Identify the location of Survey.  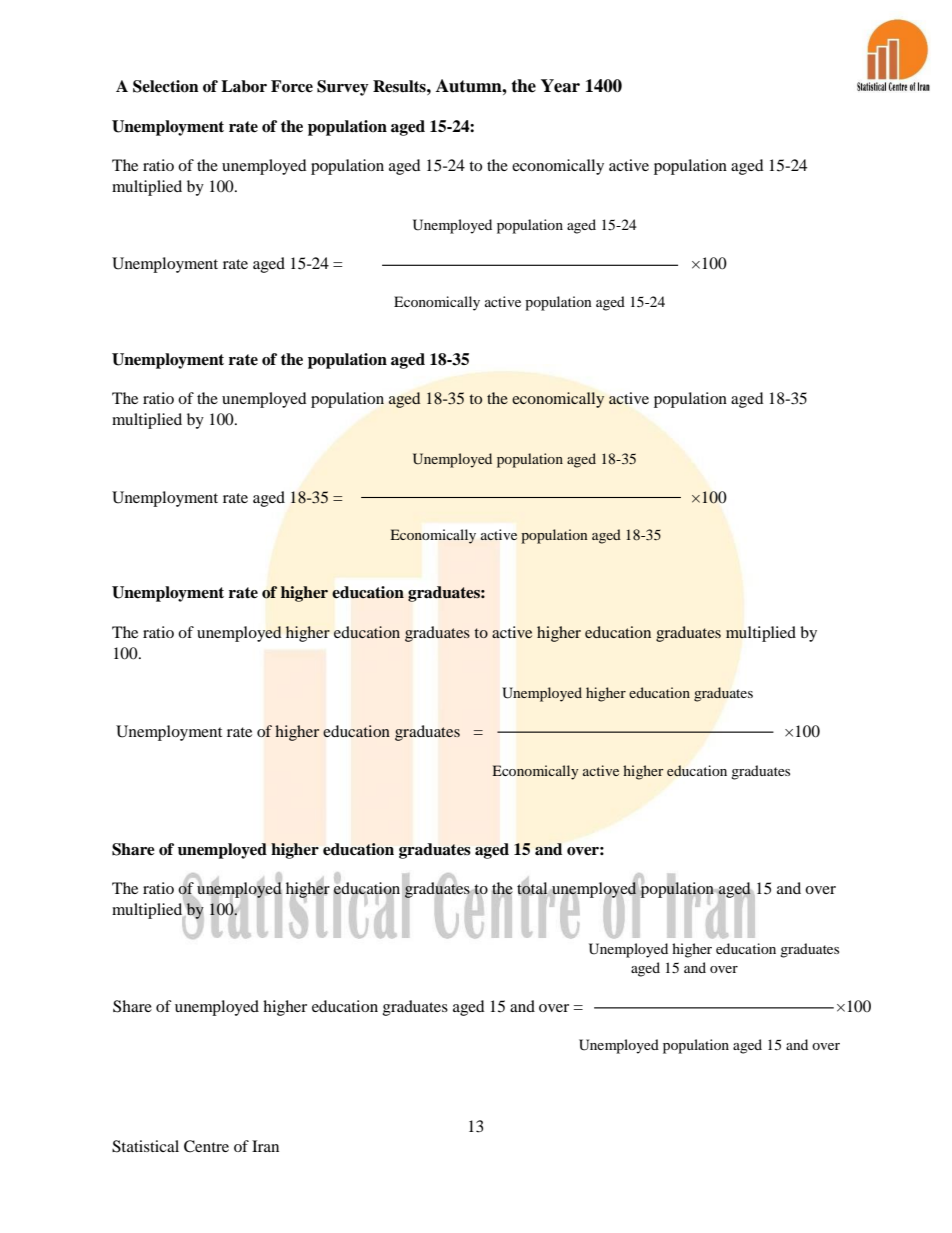
(343, 88).
